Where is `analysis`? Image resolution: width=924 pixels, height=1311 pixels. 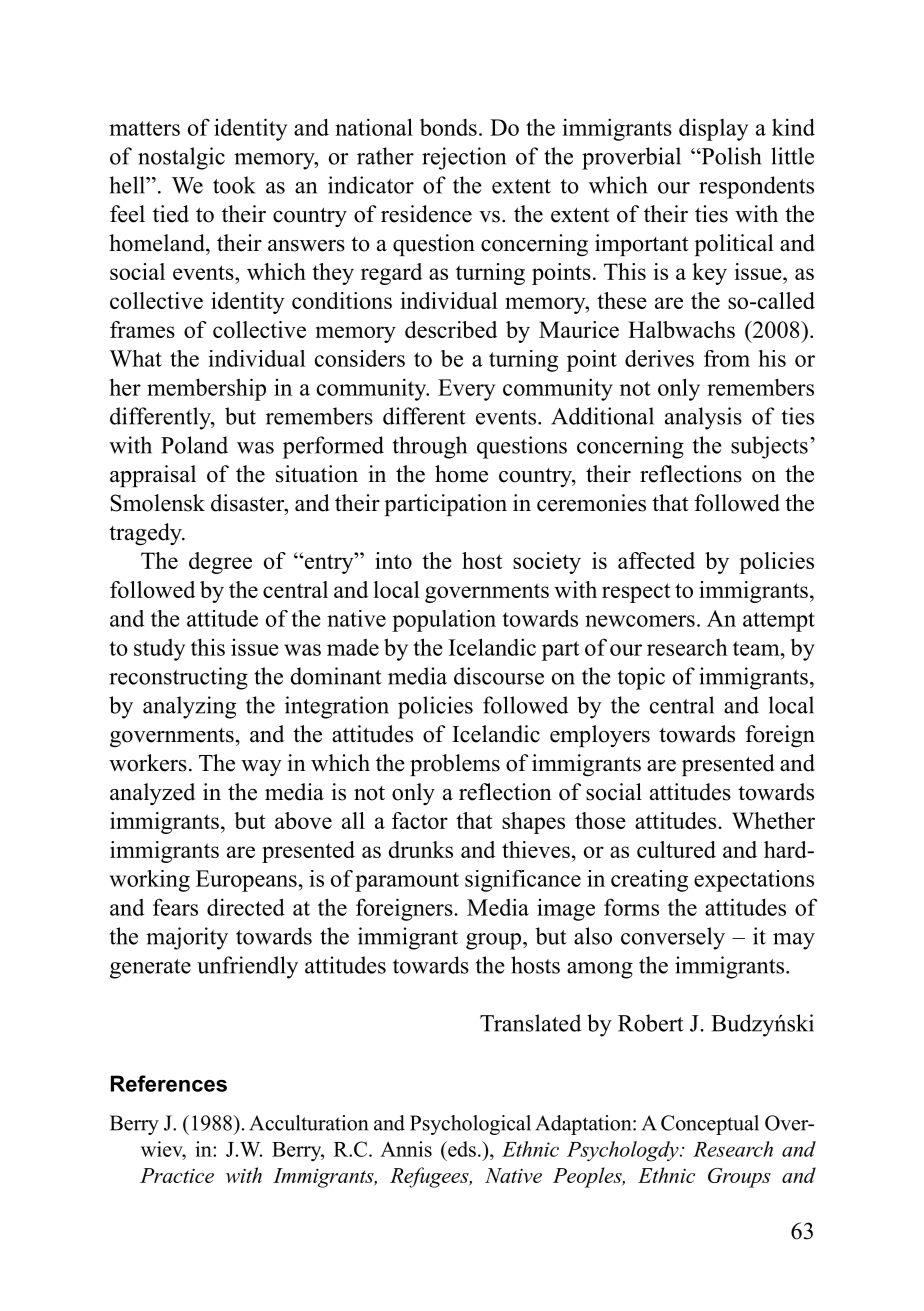
analysis is located at coordinates (703, 418).
